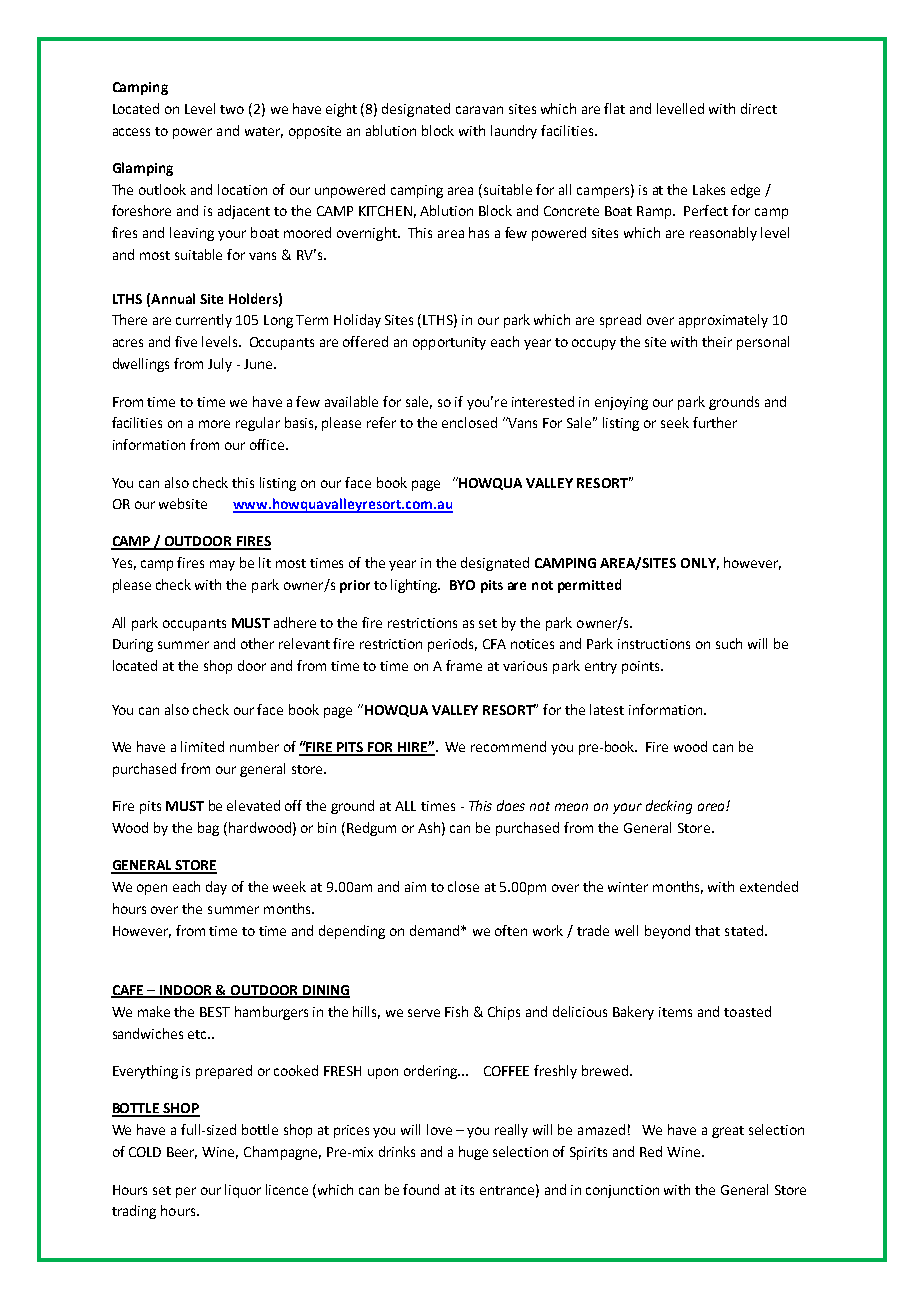  Describe the element at coordinates (709, 189) in the screenshot. I see `Lakes` at that location.
